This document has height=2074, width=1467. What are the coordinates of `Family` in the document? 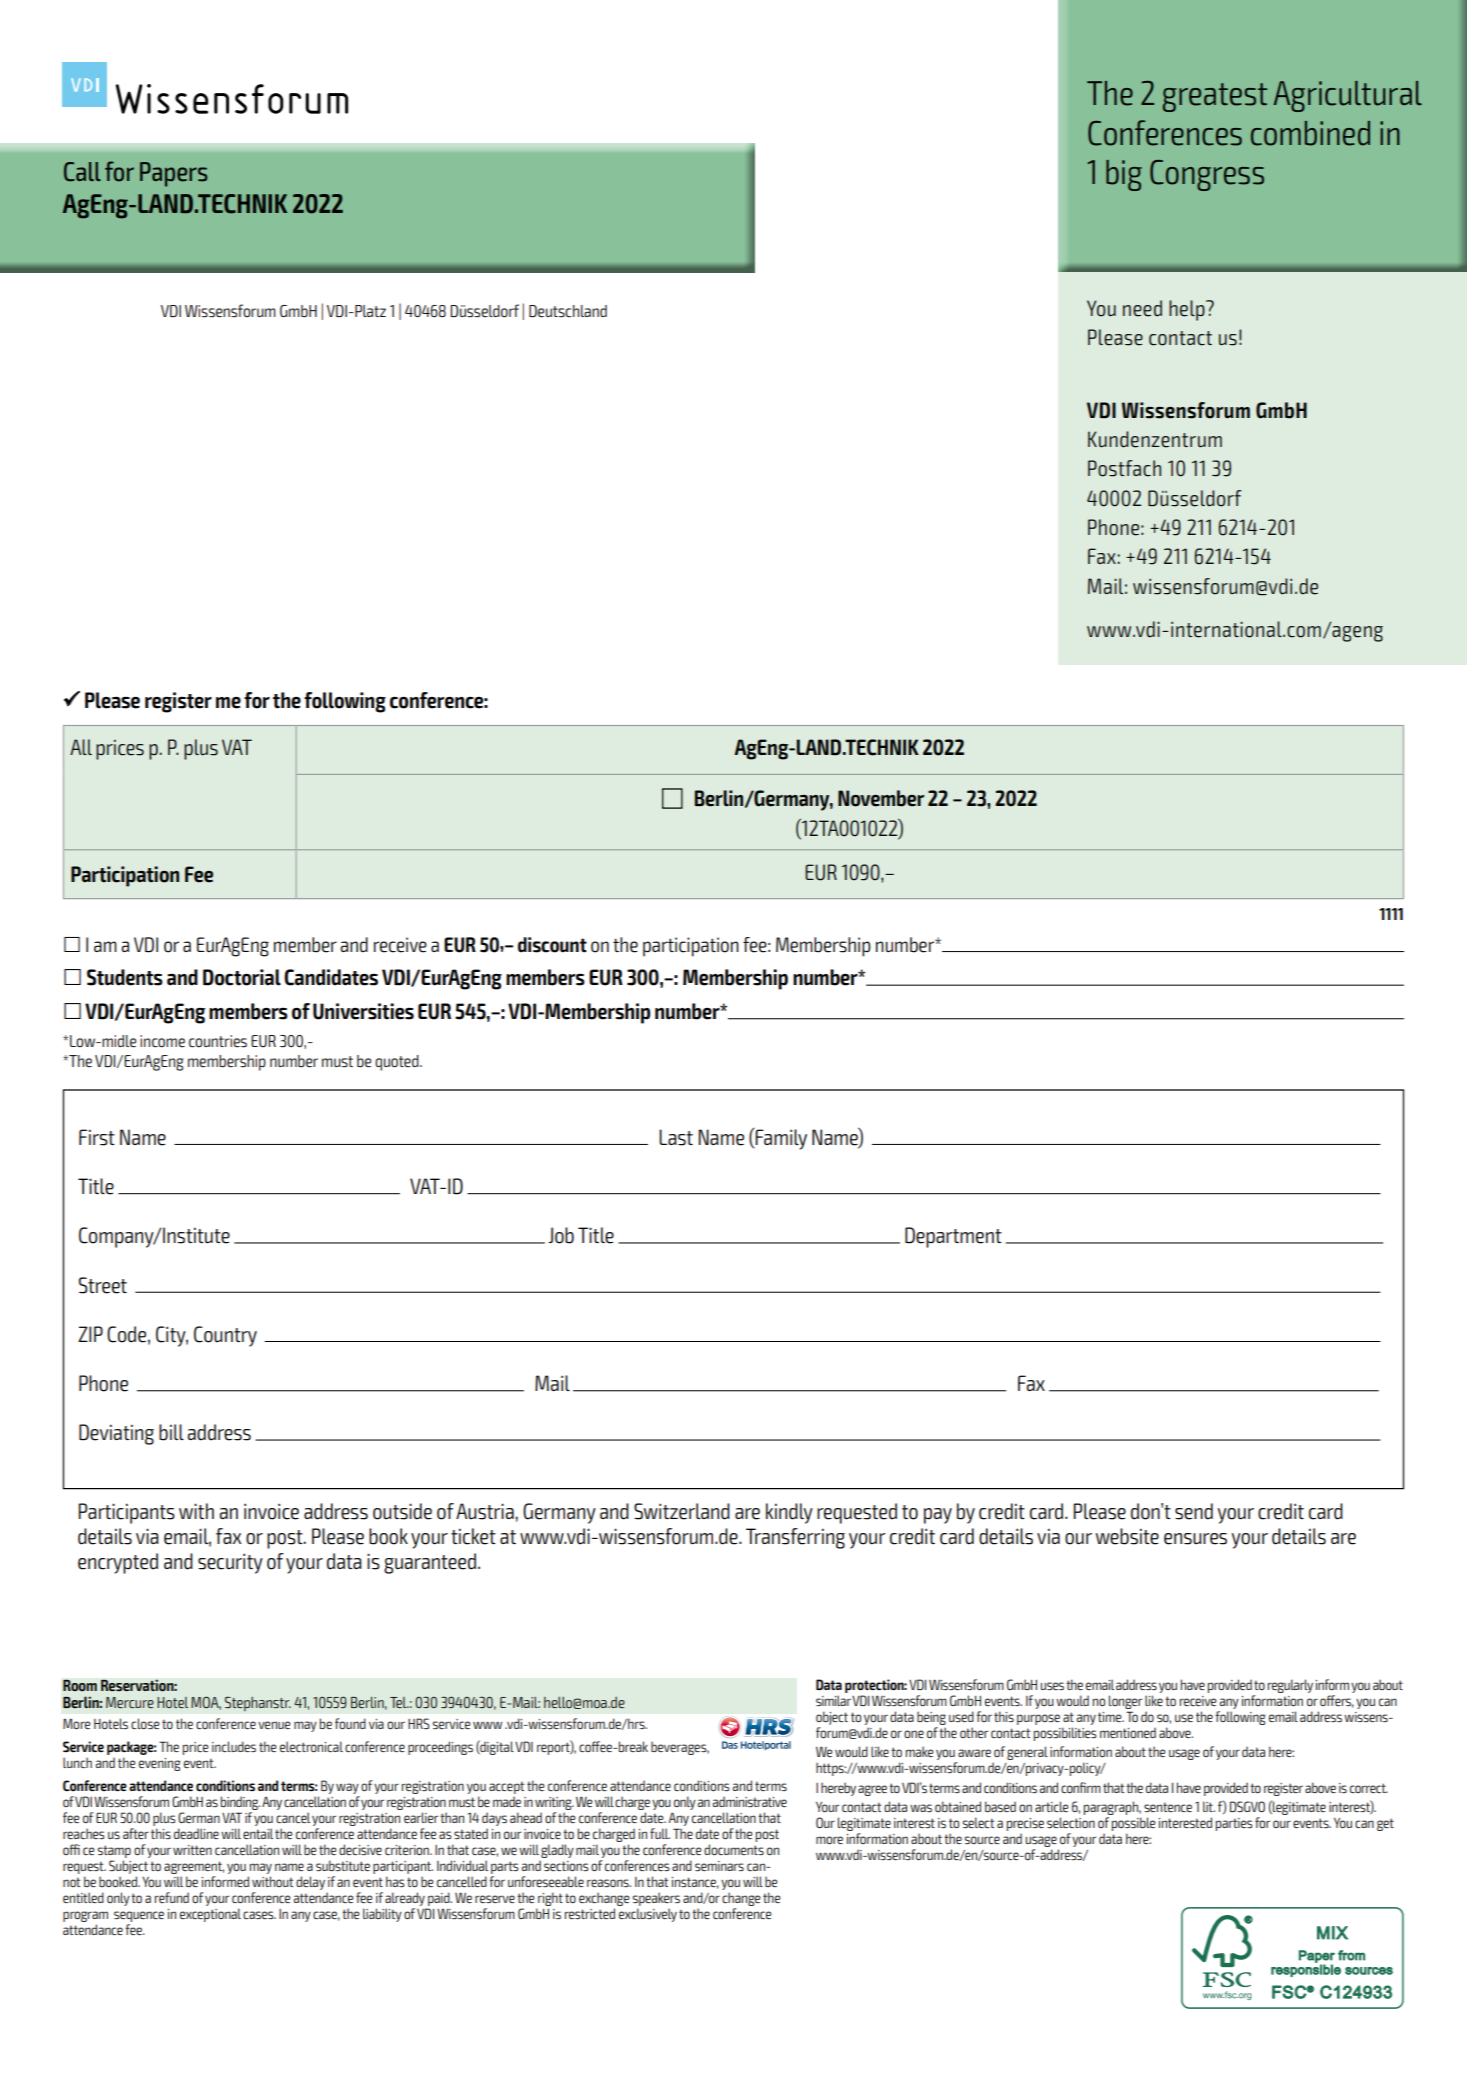 It's located at (780, 1139).
